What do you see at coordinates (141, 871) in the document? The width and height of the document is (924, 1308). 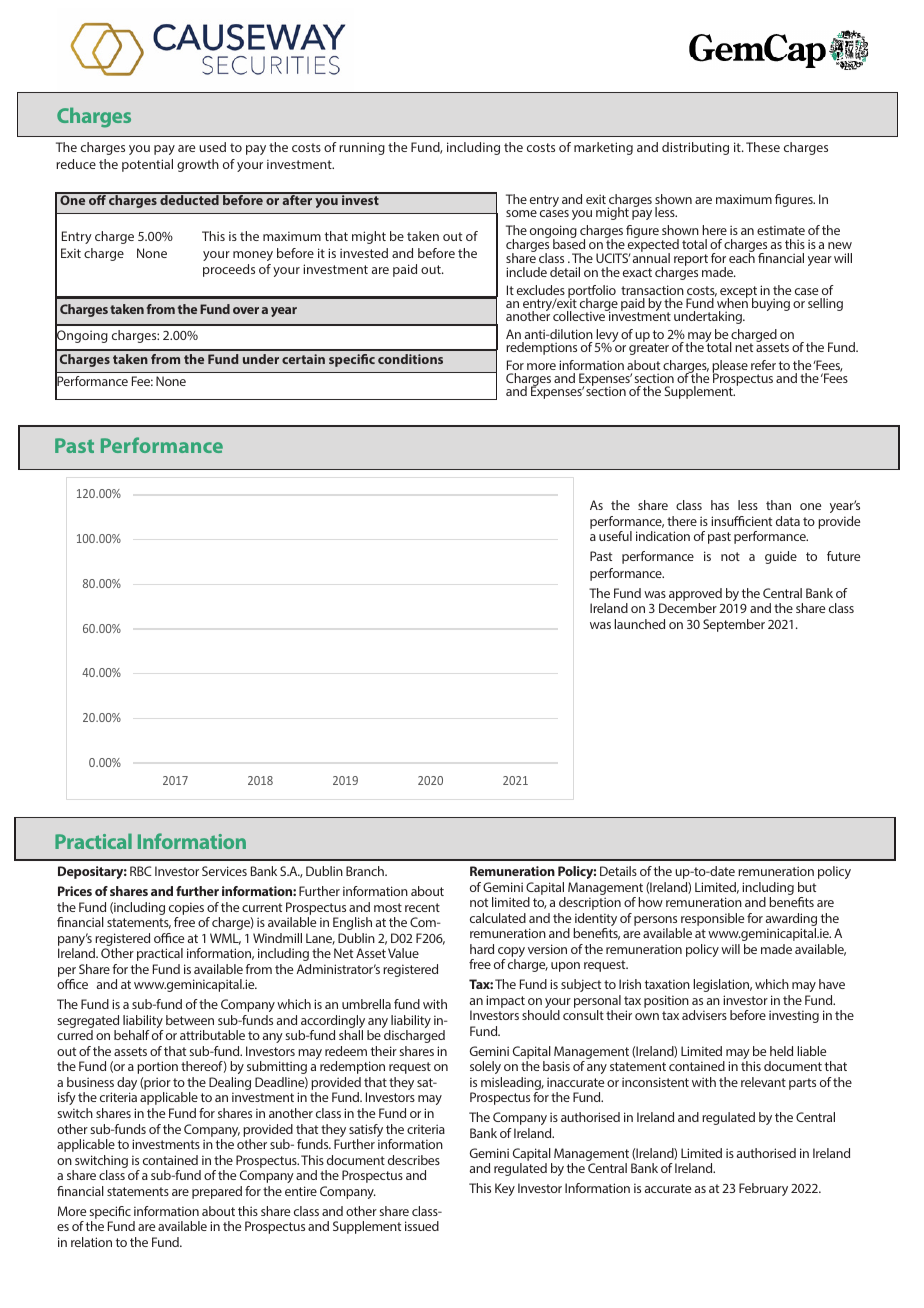 I see `RBC` at bounding box center [141, 871].
